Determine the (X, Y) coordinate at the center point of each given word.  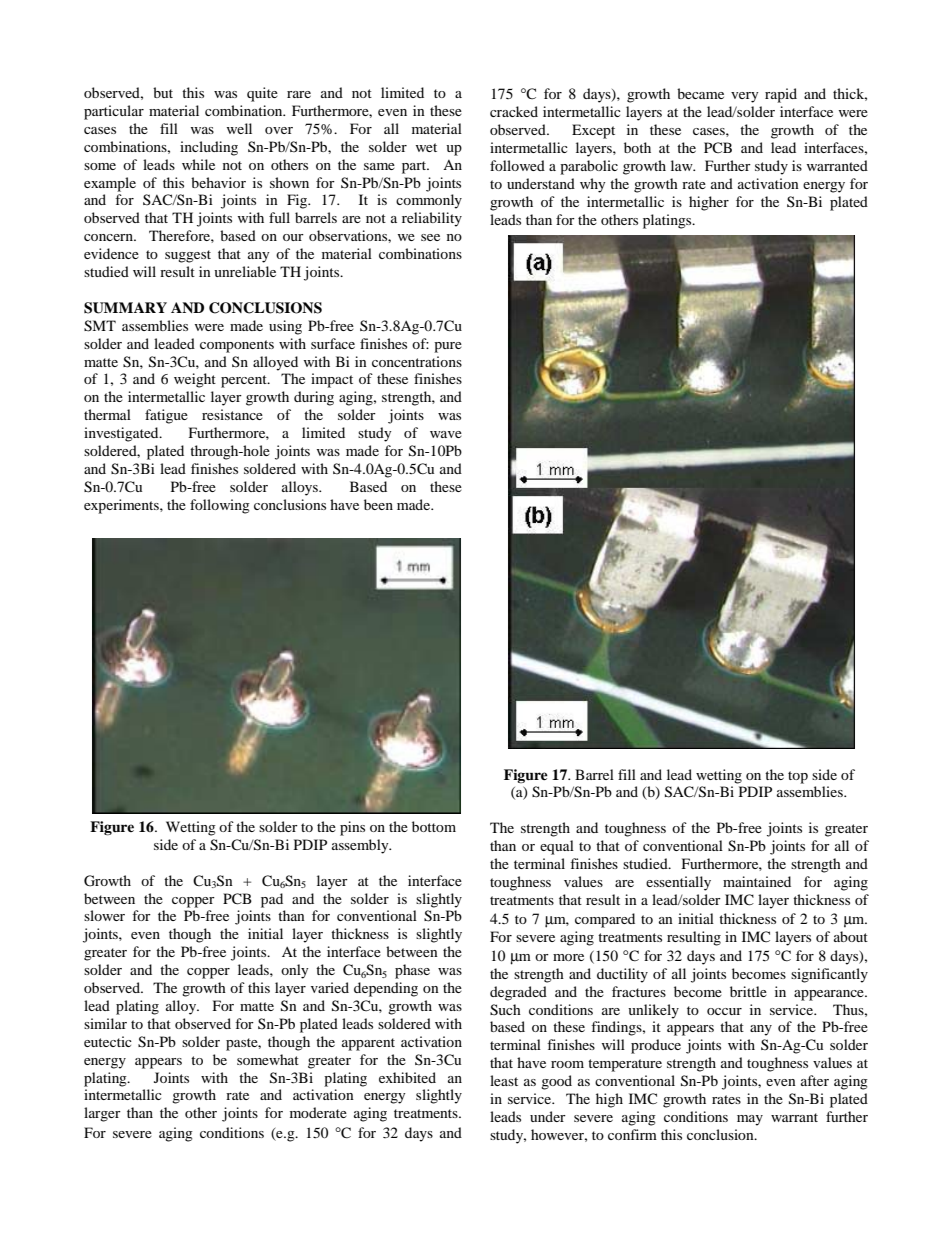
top (798, 777)
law (683, 165)
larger (102, 1114)
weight (195, 380)
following (220, 506)
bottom (434, 826)
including (209, 148)
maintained (757, 881)
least (504, 1080)
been (378, 504)
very (745, 97)
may (750, 1120)
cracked (514, 111)
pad (272, 900)
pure (448, 347)
